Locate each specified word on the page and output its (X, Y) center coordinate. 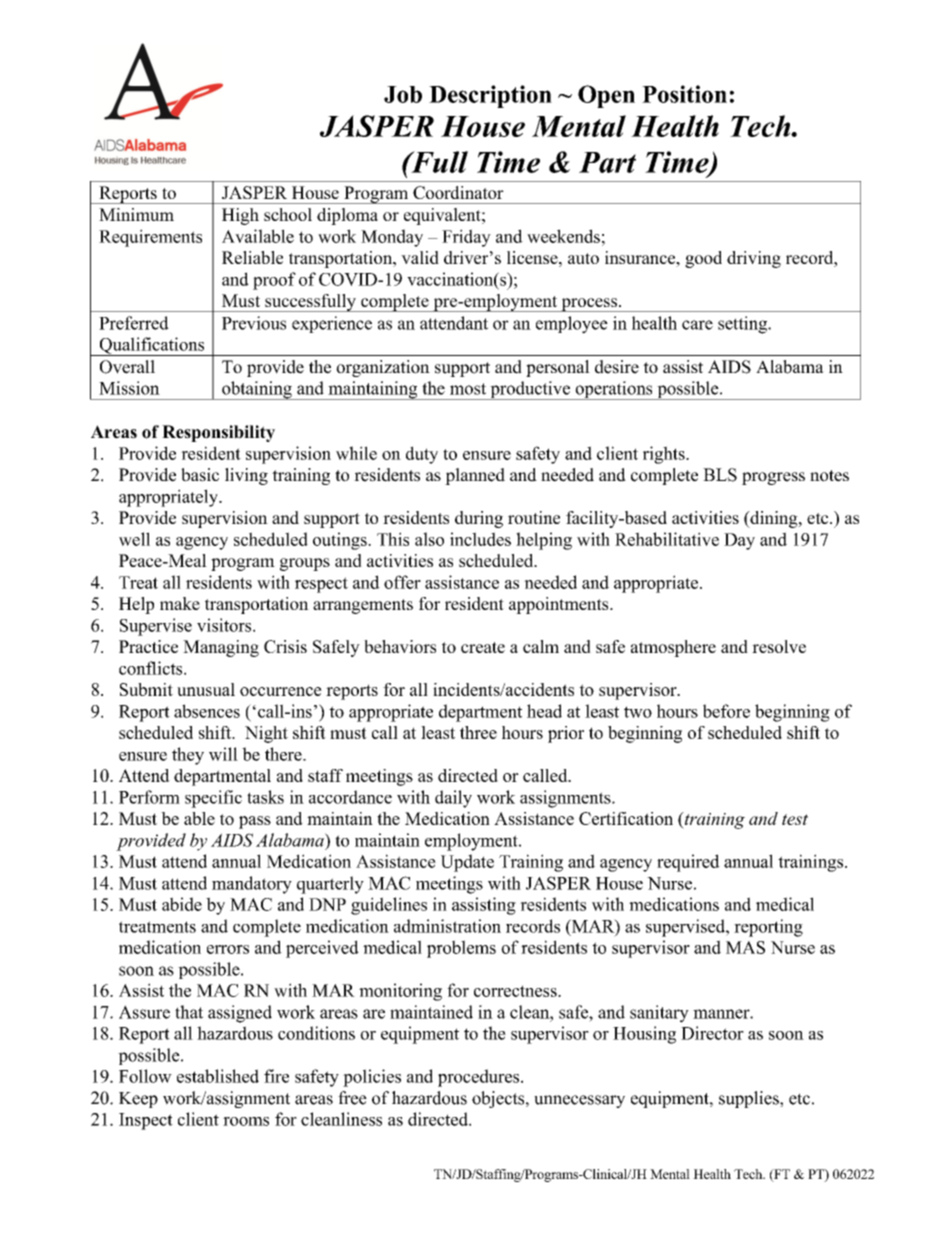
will (223, 754)
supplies (750, 1099)
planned (475, 476)
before (726, 711)
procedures (480, 1078)
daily (453, 799)
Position (684, 94)
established (218, 1076)
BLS (720, 475)
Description (490, 96)
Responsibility (218, 433)
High (240, 216)
